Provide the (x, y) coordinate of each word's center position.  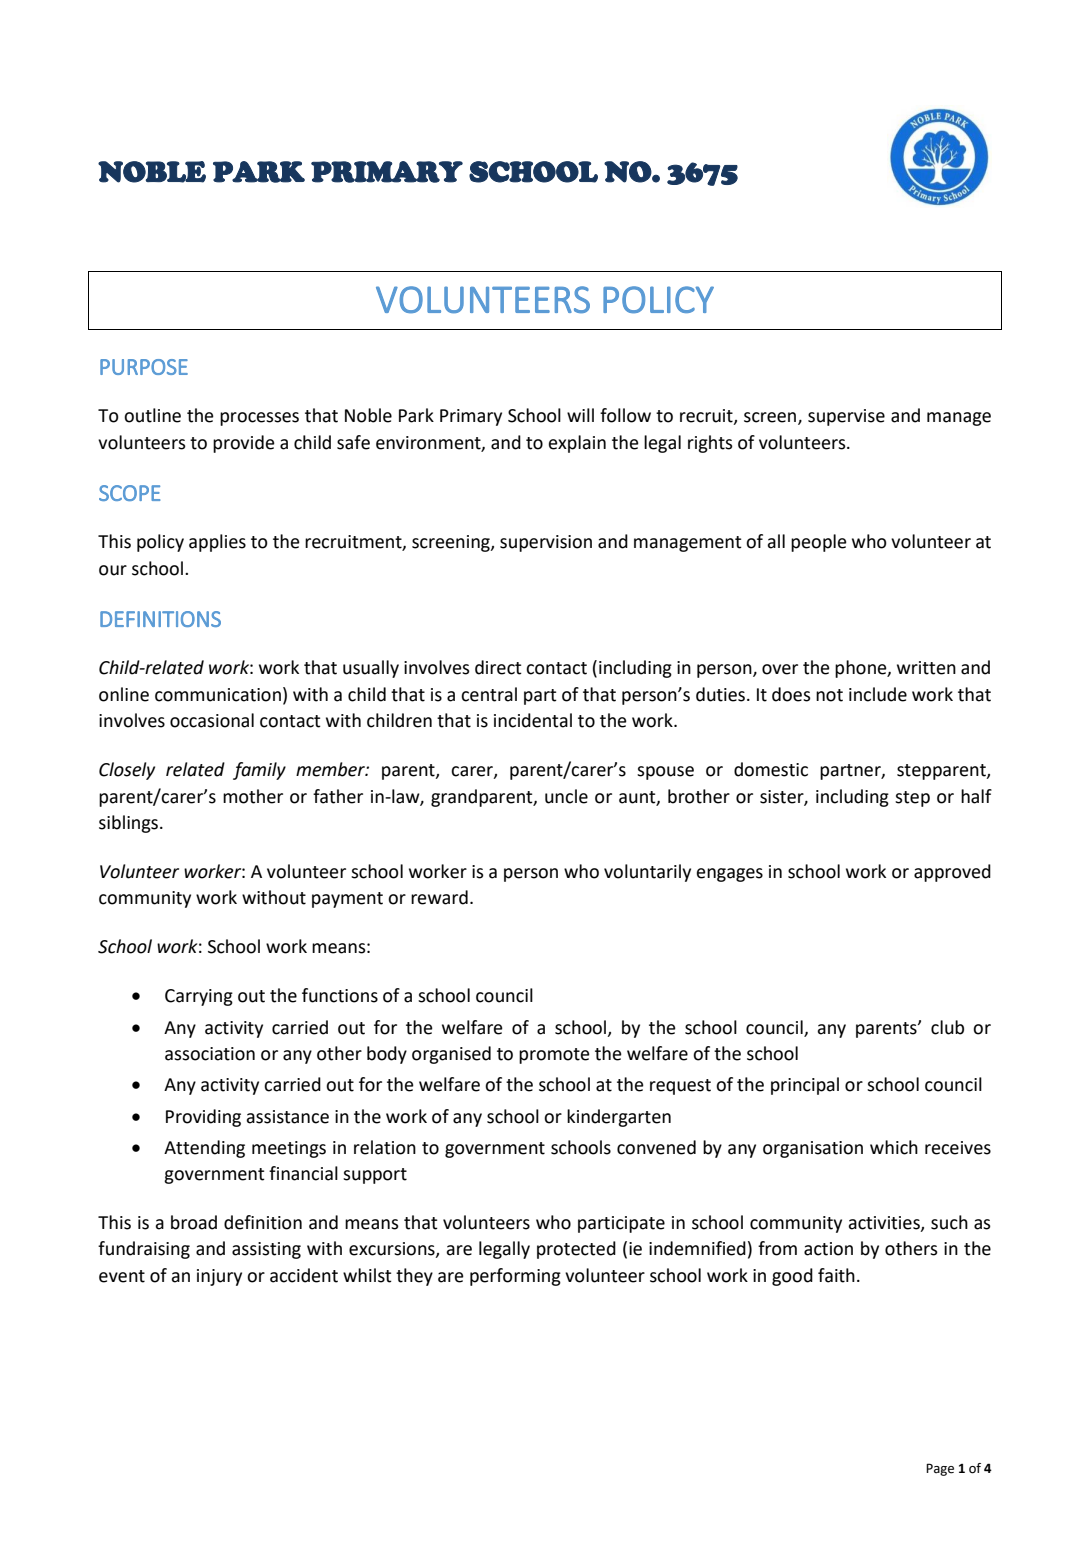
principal (805, 1086)
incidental (533, 720)
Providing (203, 1118)
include (878, 694)
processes (259, 419)
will (580, 415)
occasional (212, 720)
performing (515, 1277)
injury (219, 1277)
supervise (846, 417)
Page (940, 1469)
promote (554, 1056)
